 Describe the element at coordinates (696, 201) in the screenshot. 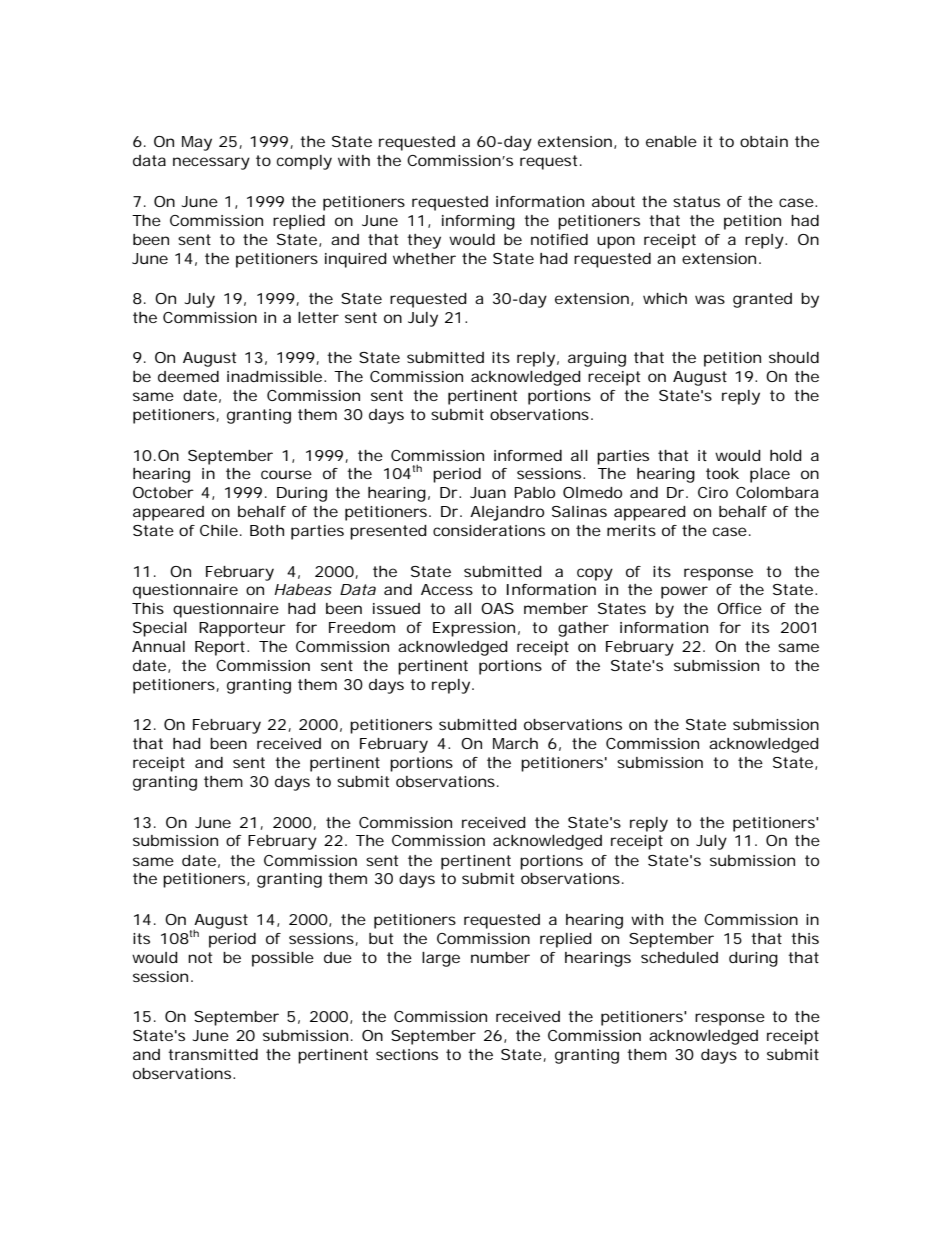

I see `status` at that location.
